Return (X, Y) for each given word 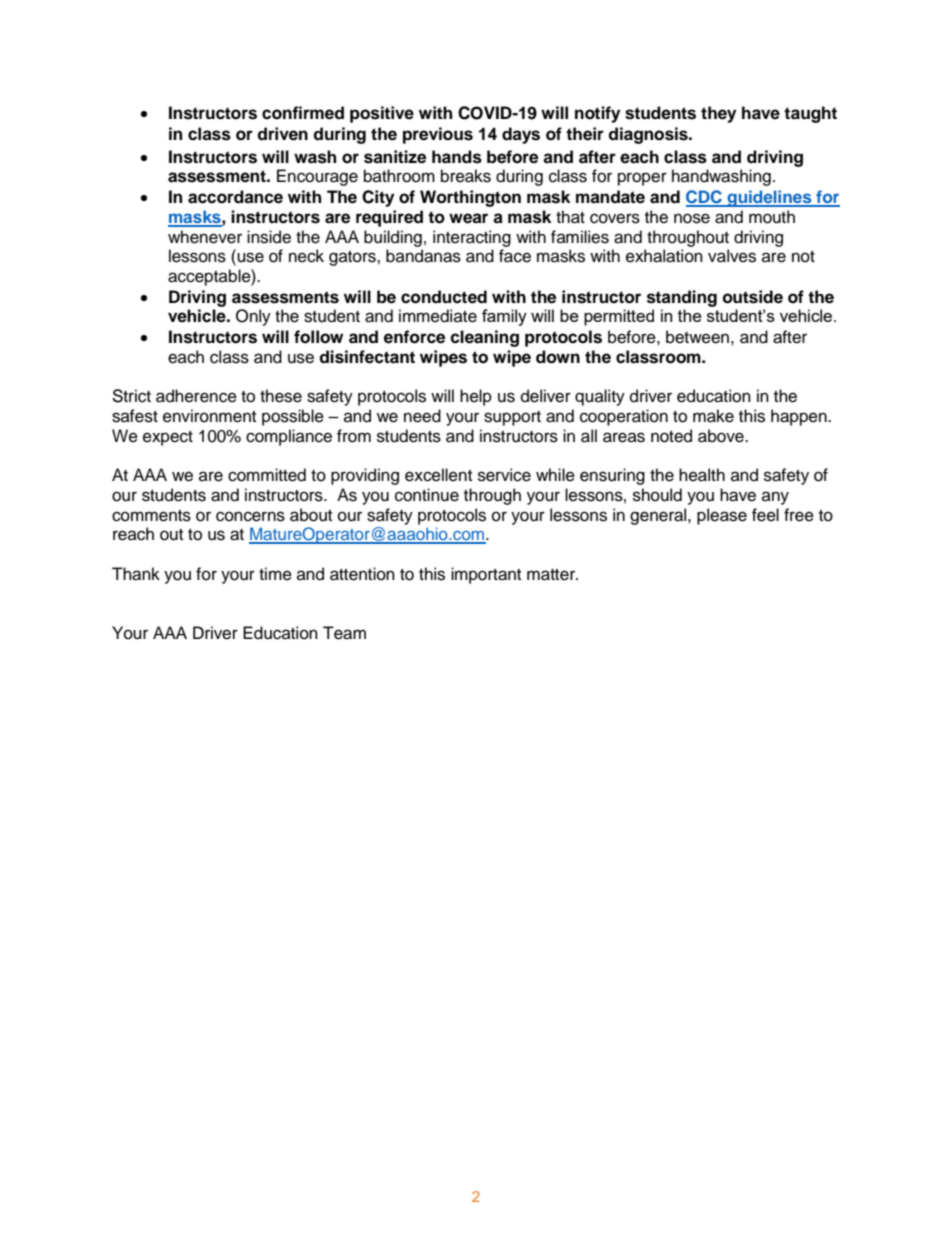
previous (438, 135)
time (275, 574)
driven (282, 134)
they (718, 114)
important (486, 575)
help (476, 397)
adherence (196, 396)
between (697, 337)
